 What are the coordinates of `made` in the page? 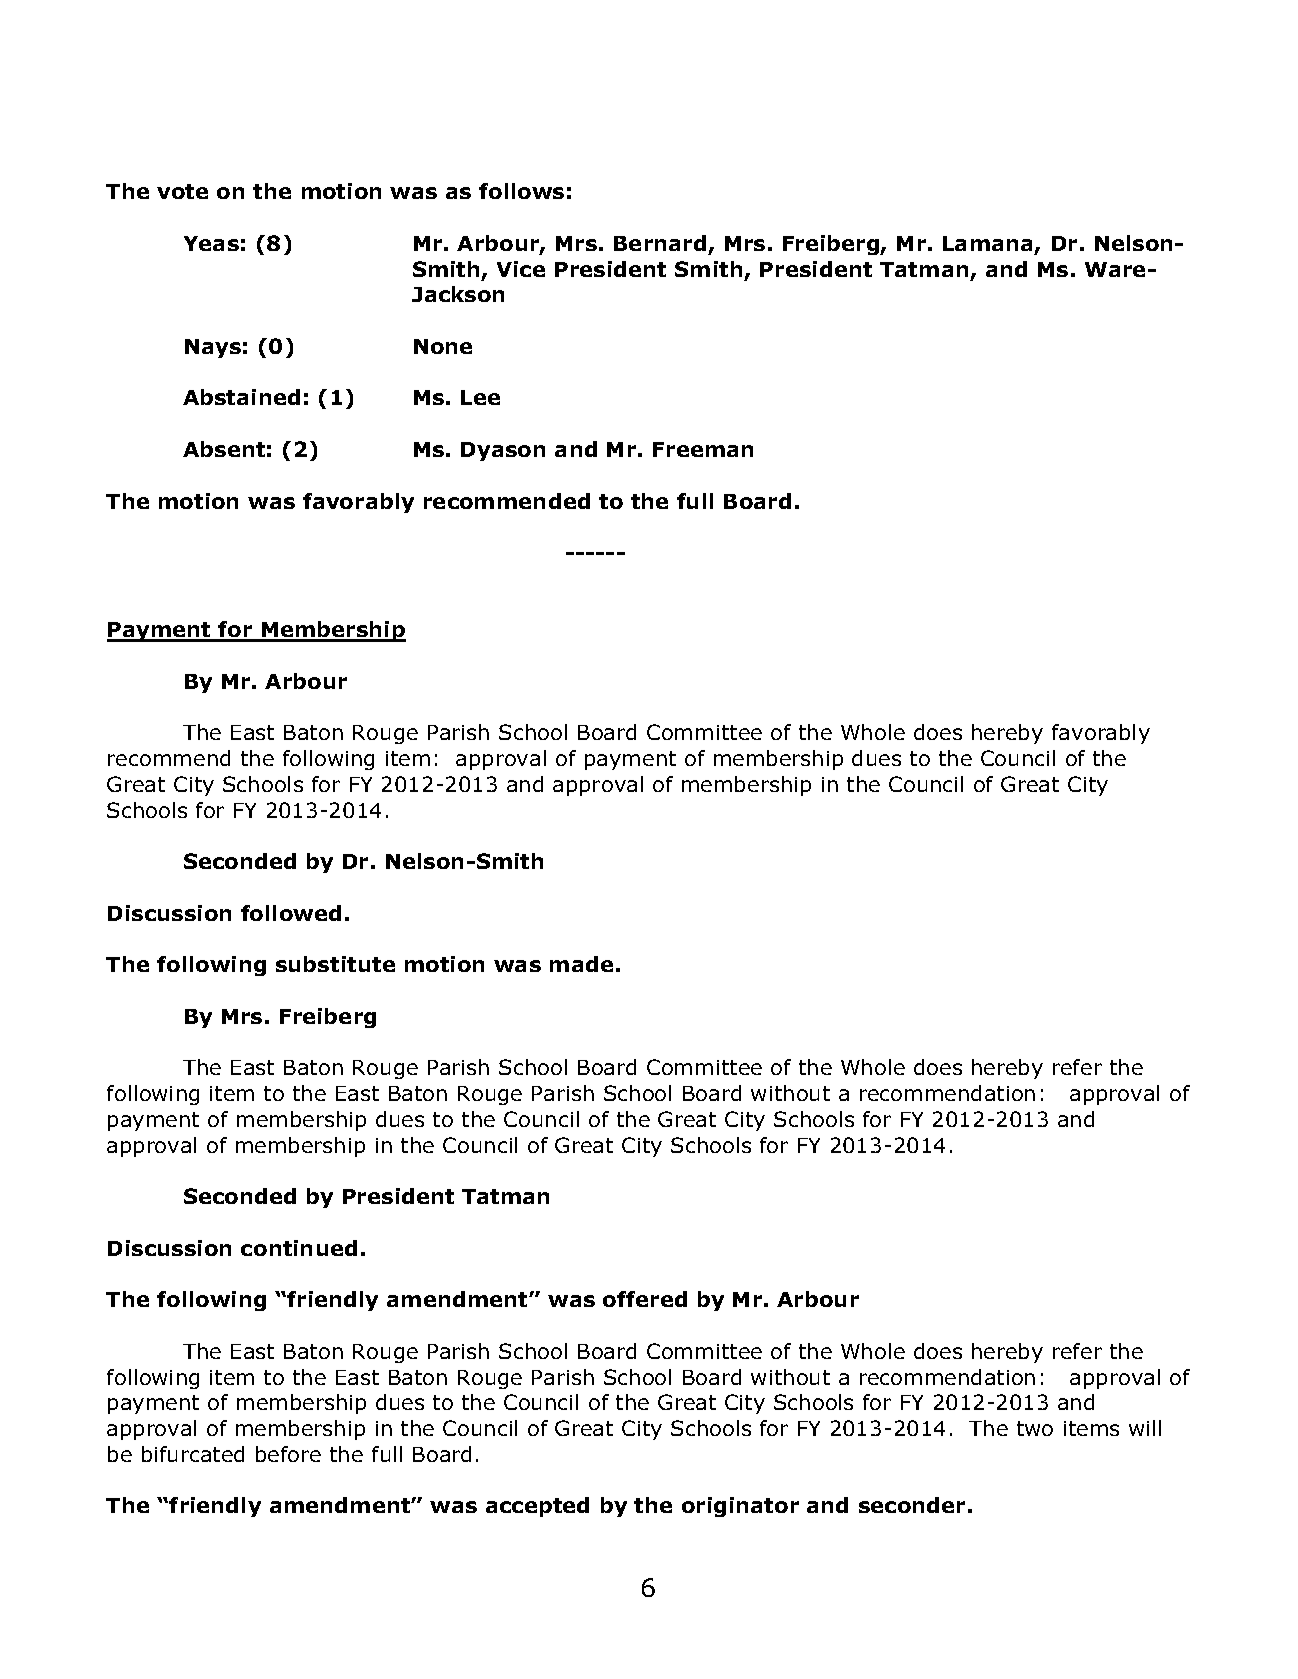 It's located at (581, 964).
